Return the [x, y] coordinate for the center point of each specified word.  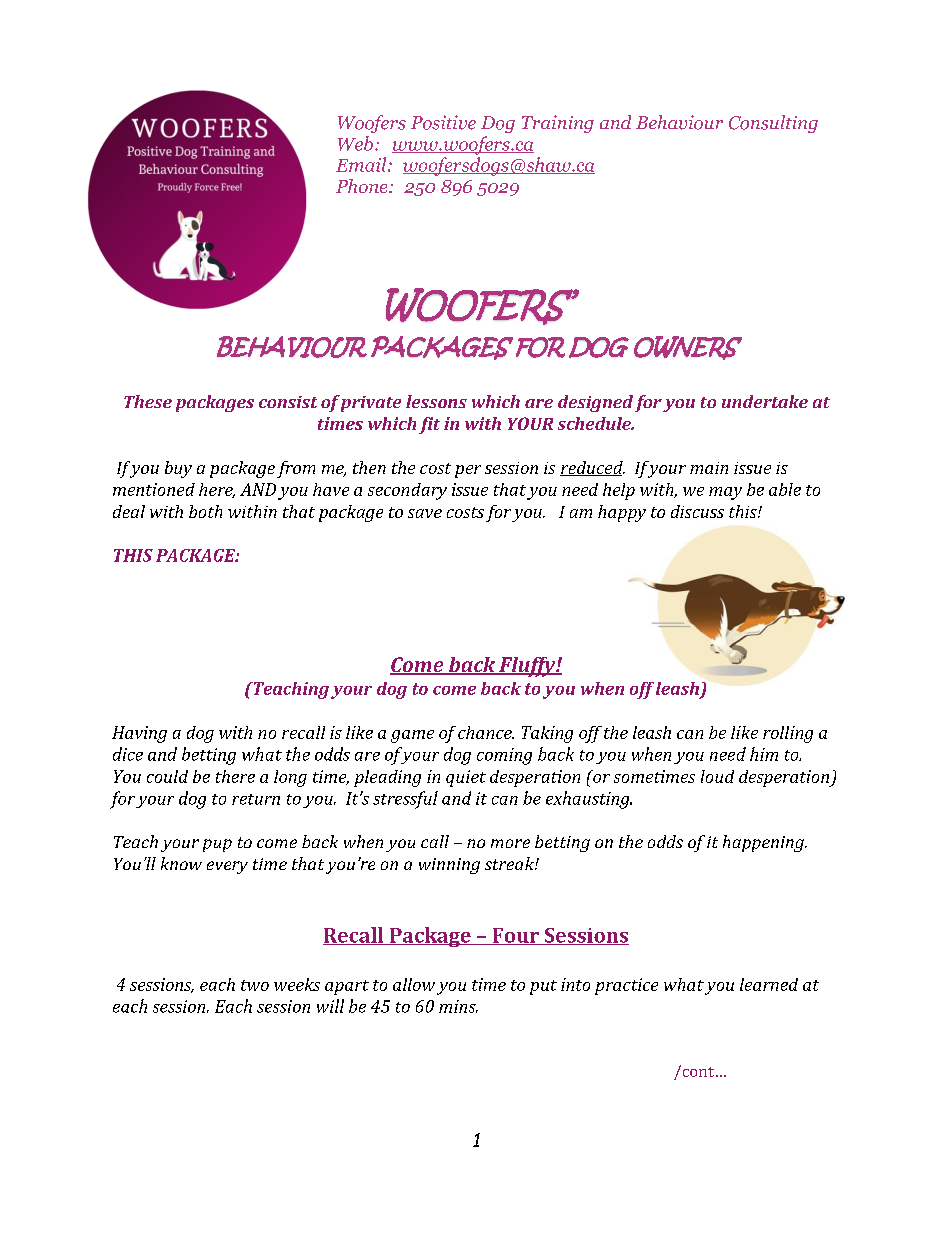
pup [217, 845]
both [205, 511]
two [255, 985]
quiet [466, 778]
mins [458, 1006]
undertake [765, 401]
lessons [436, 401]
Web [355, 143]
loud [717, 776]
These [148, 401]
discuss [697, 511]
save [425, 513]
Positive [443, 122]
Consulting [773, 124]
